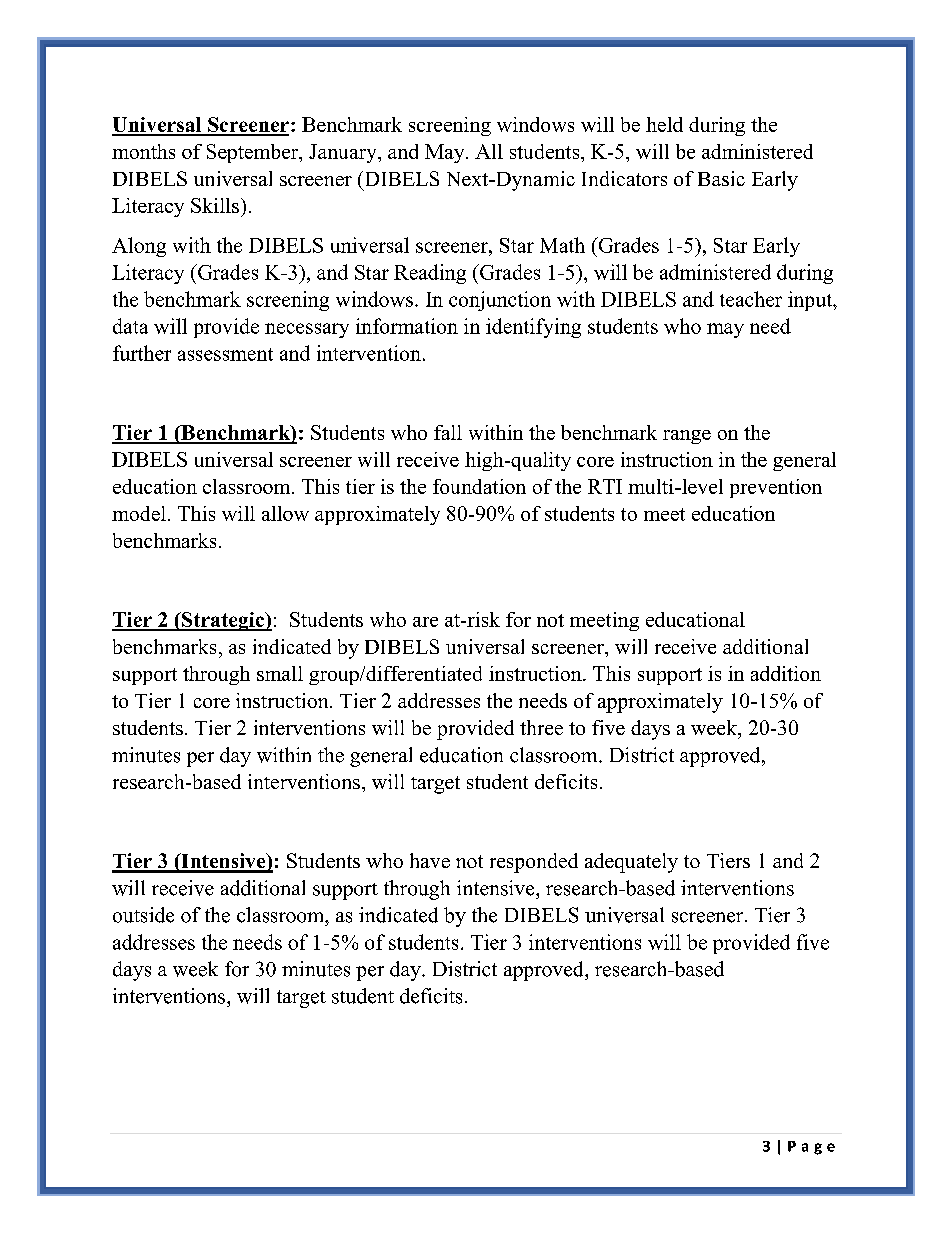 This image has height=1233, width=952. What do you see at coordinates (664, 124) in the image?
I see `held` at bounding box center [664, 124].
